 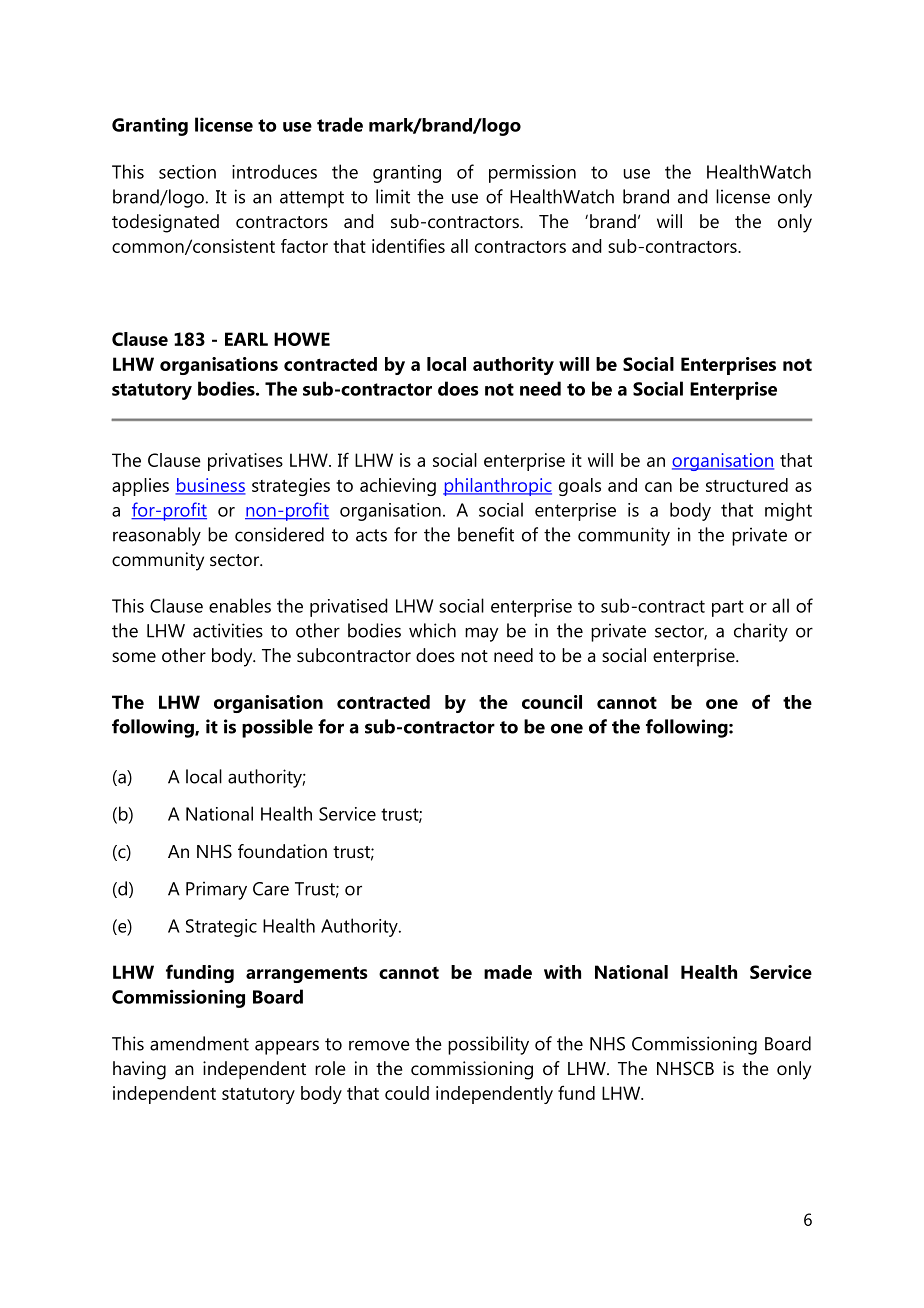 I want to click on possibility, so click(x=488, y=1045).
